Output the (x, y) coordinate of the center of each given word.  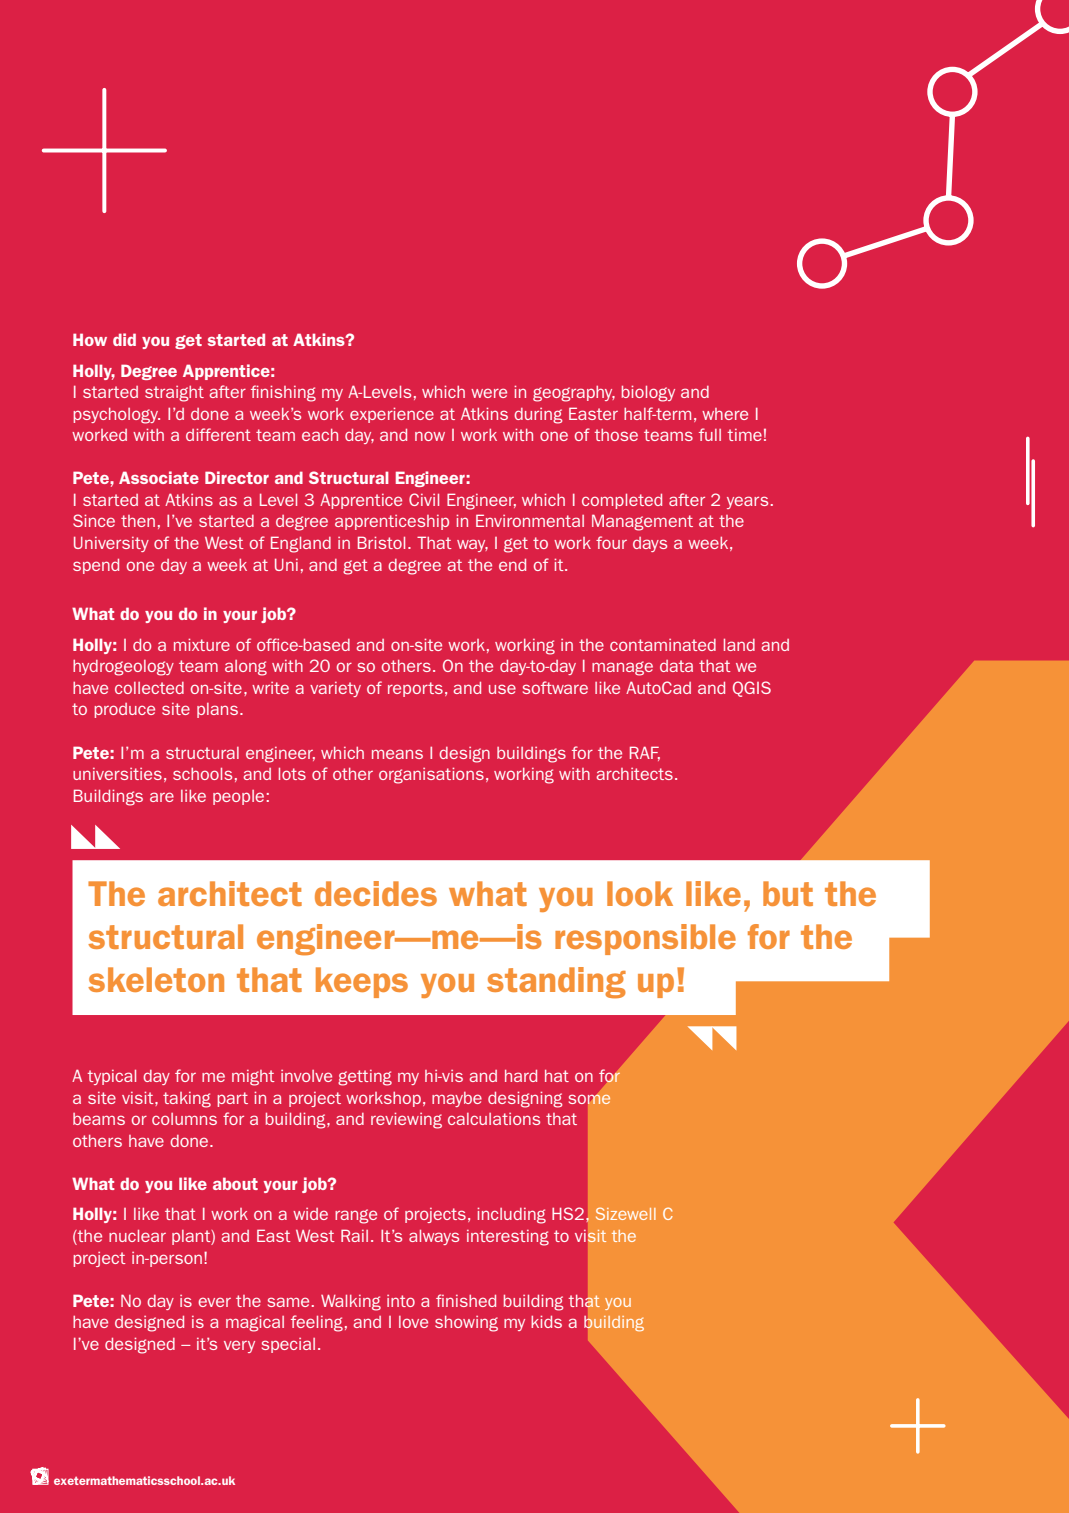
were (489, 393)
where (725, 414)
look (640, 893)
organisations (431, 775)
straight (174, 394)
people (238, 797)
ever (214, 1302)
